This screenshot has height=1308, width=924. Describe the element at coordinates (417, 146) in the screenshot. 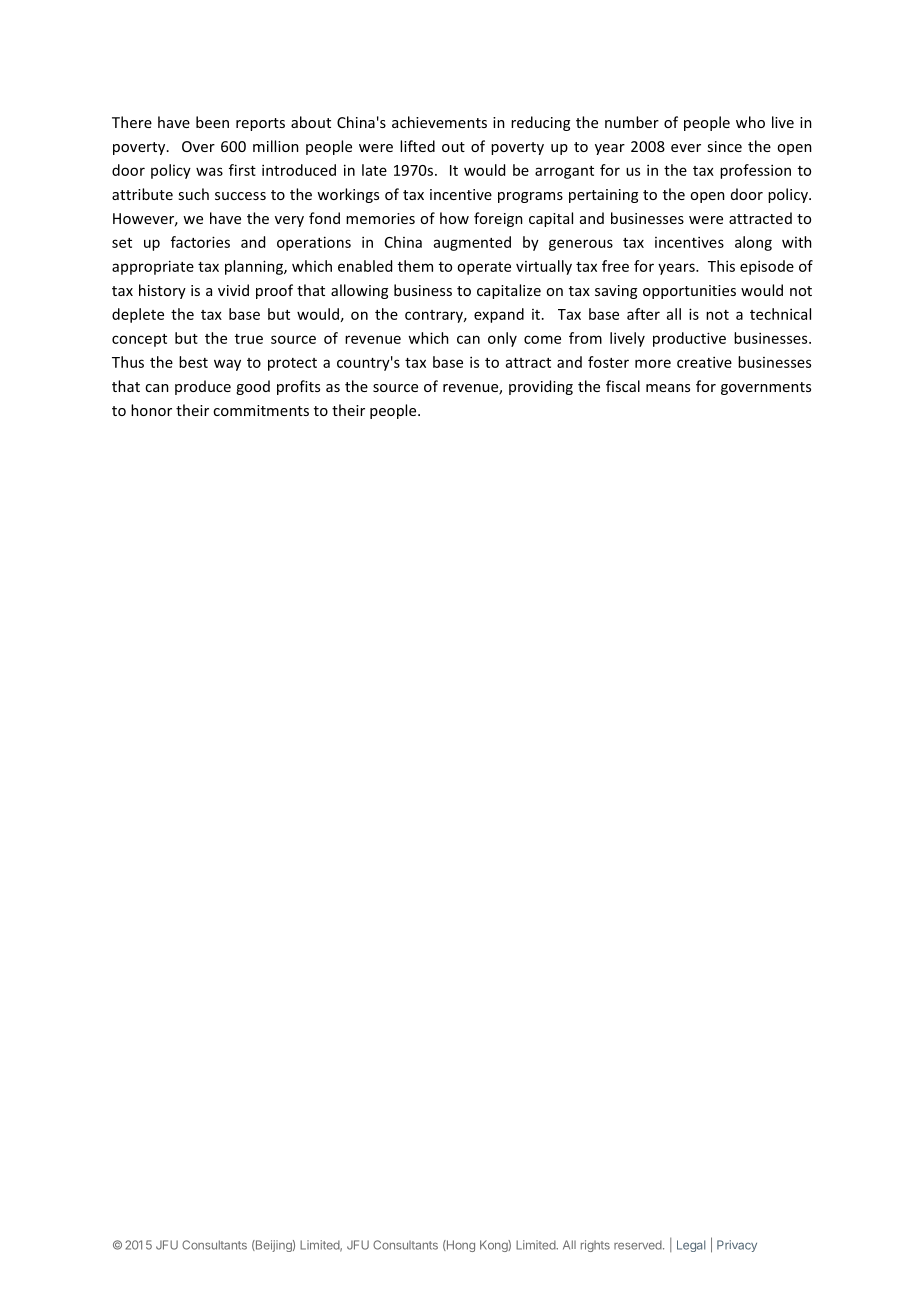

I see `lifted` at that location.
